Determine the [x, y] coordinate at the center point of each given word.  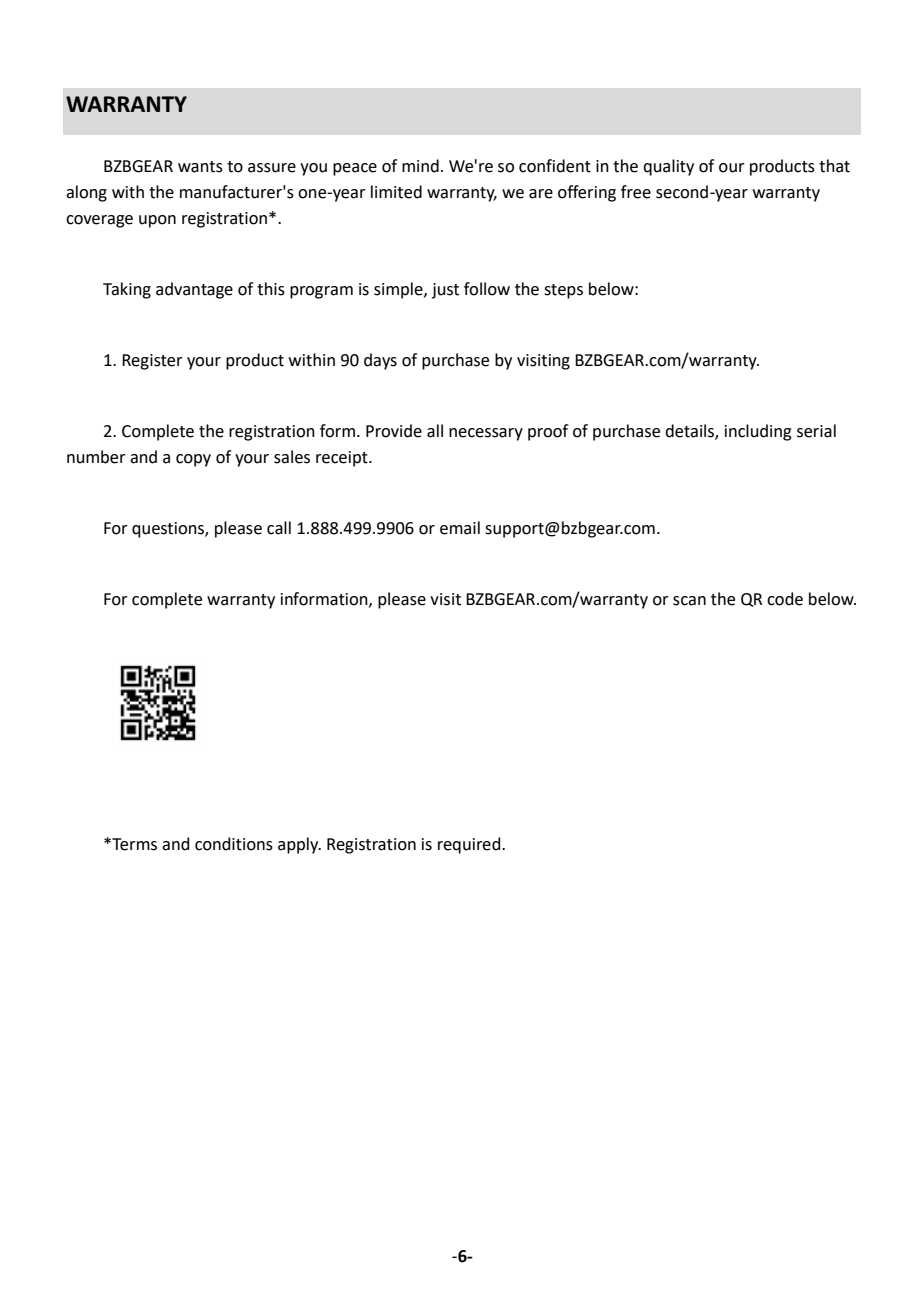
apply [299, 845]
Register [152, 362]
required [470, 845]
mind [420, 166]
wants [200, 167]
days [380, 361]
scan [689, 601]
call [279, 528]
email [460, 528]
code [785, 599]
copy [193, 460]
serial [816, 431]
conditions [234, 844]
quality [668, 167]
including [758, 432]
